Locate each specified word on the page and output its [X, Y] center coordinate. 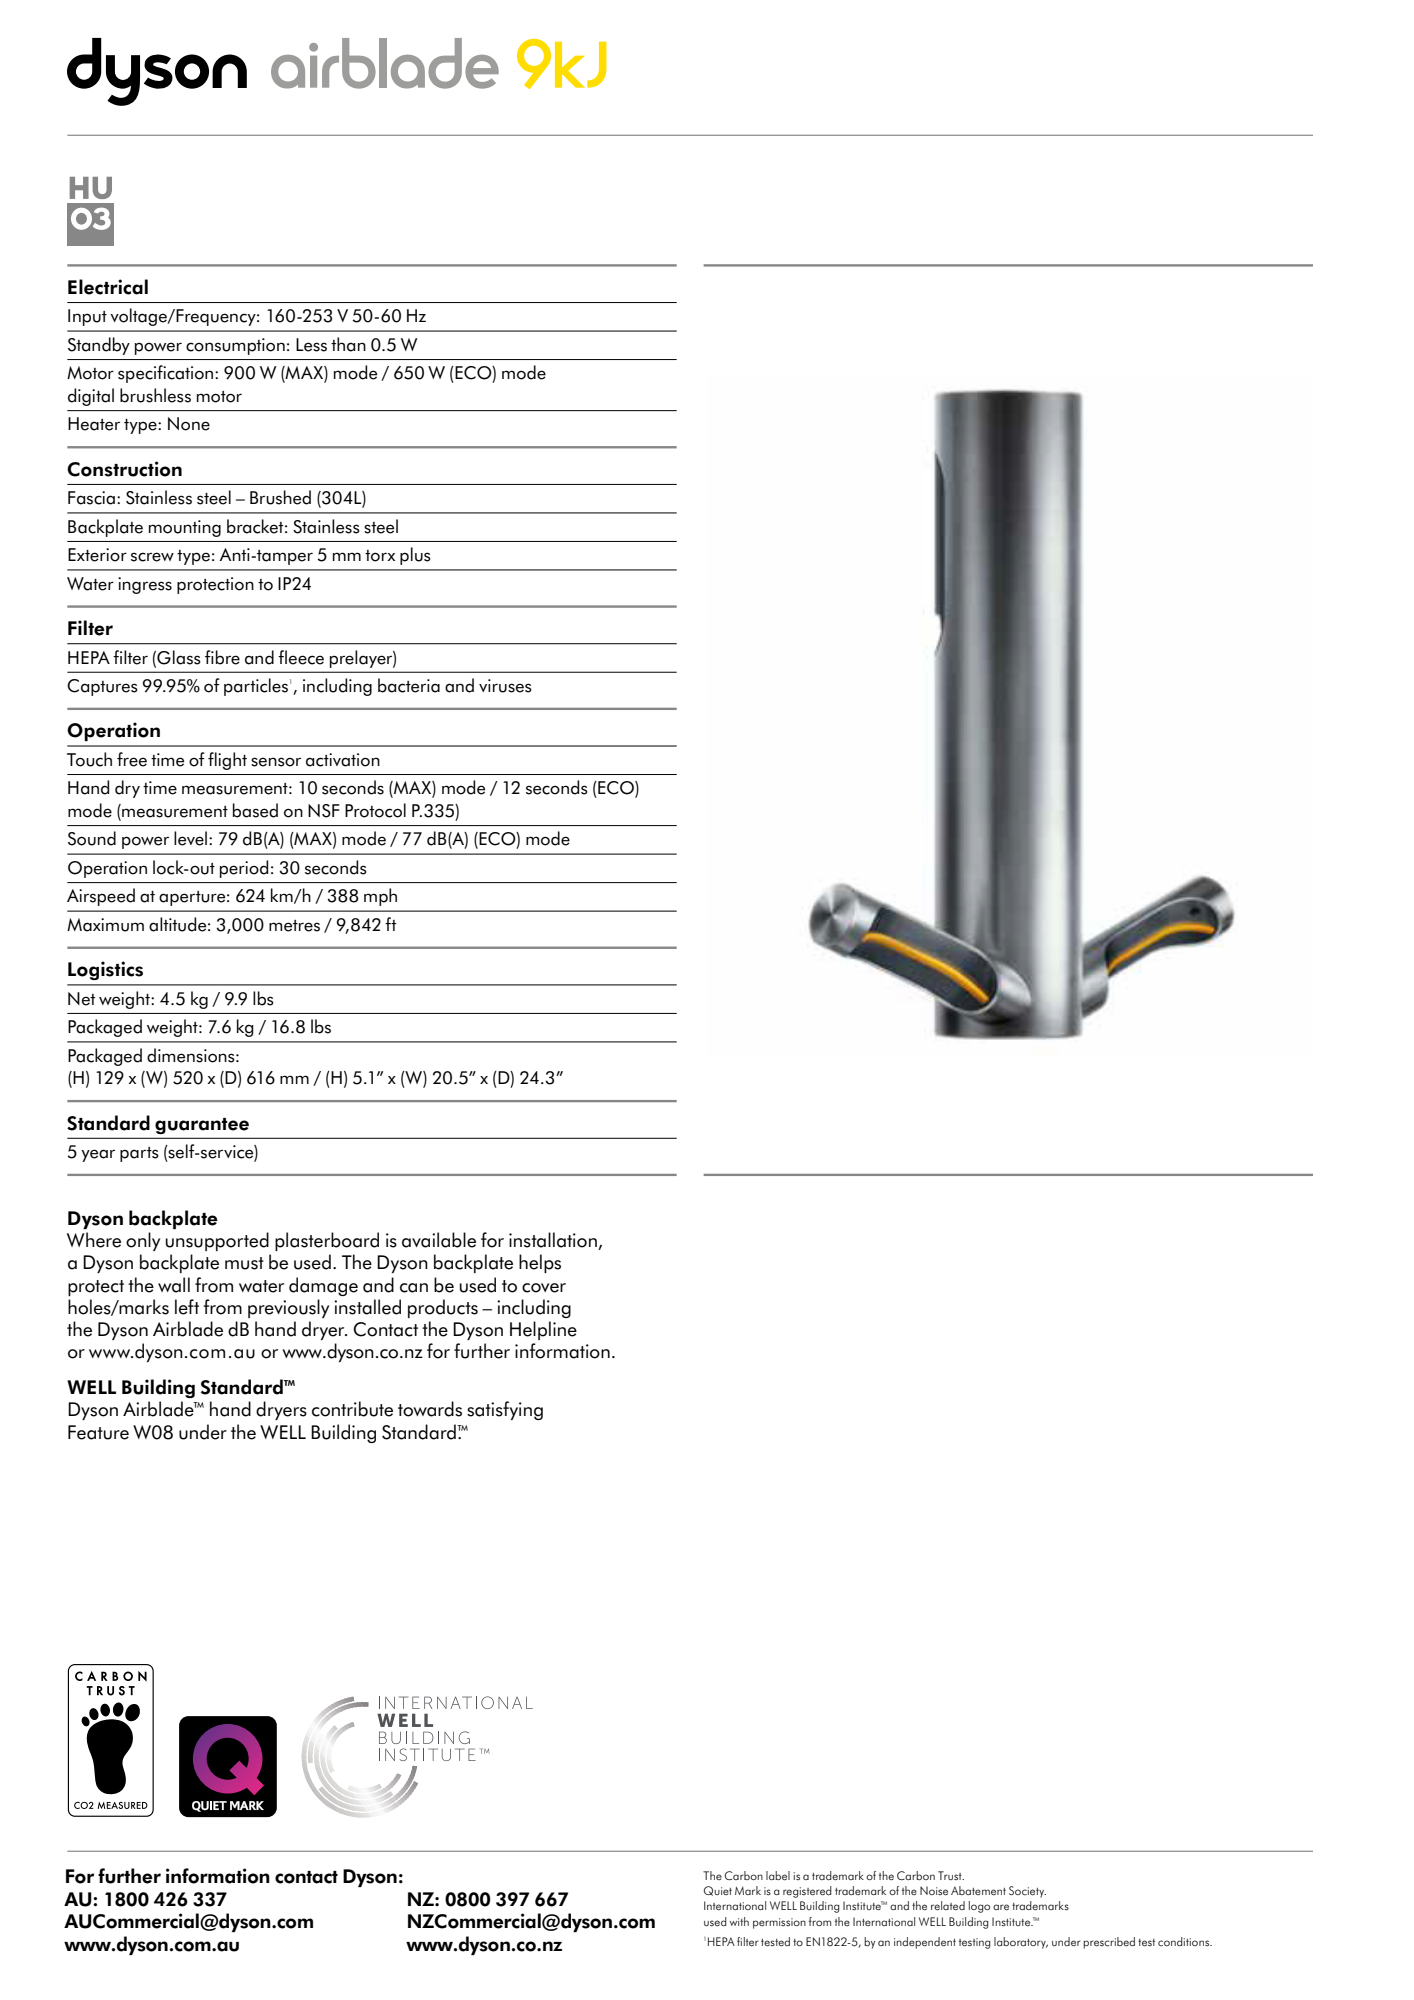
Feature [98, 1432]
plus [415, 556]
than [348, 344]
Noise [934, 1890]
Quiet [718, 1891]
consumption [235, 346]
